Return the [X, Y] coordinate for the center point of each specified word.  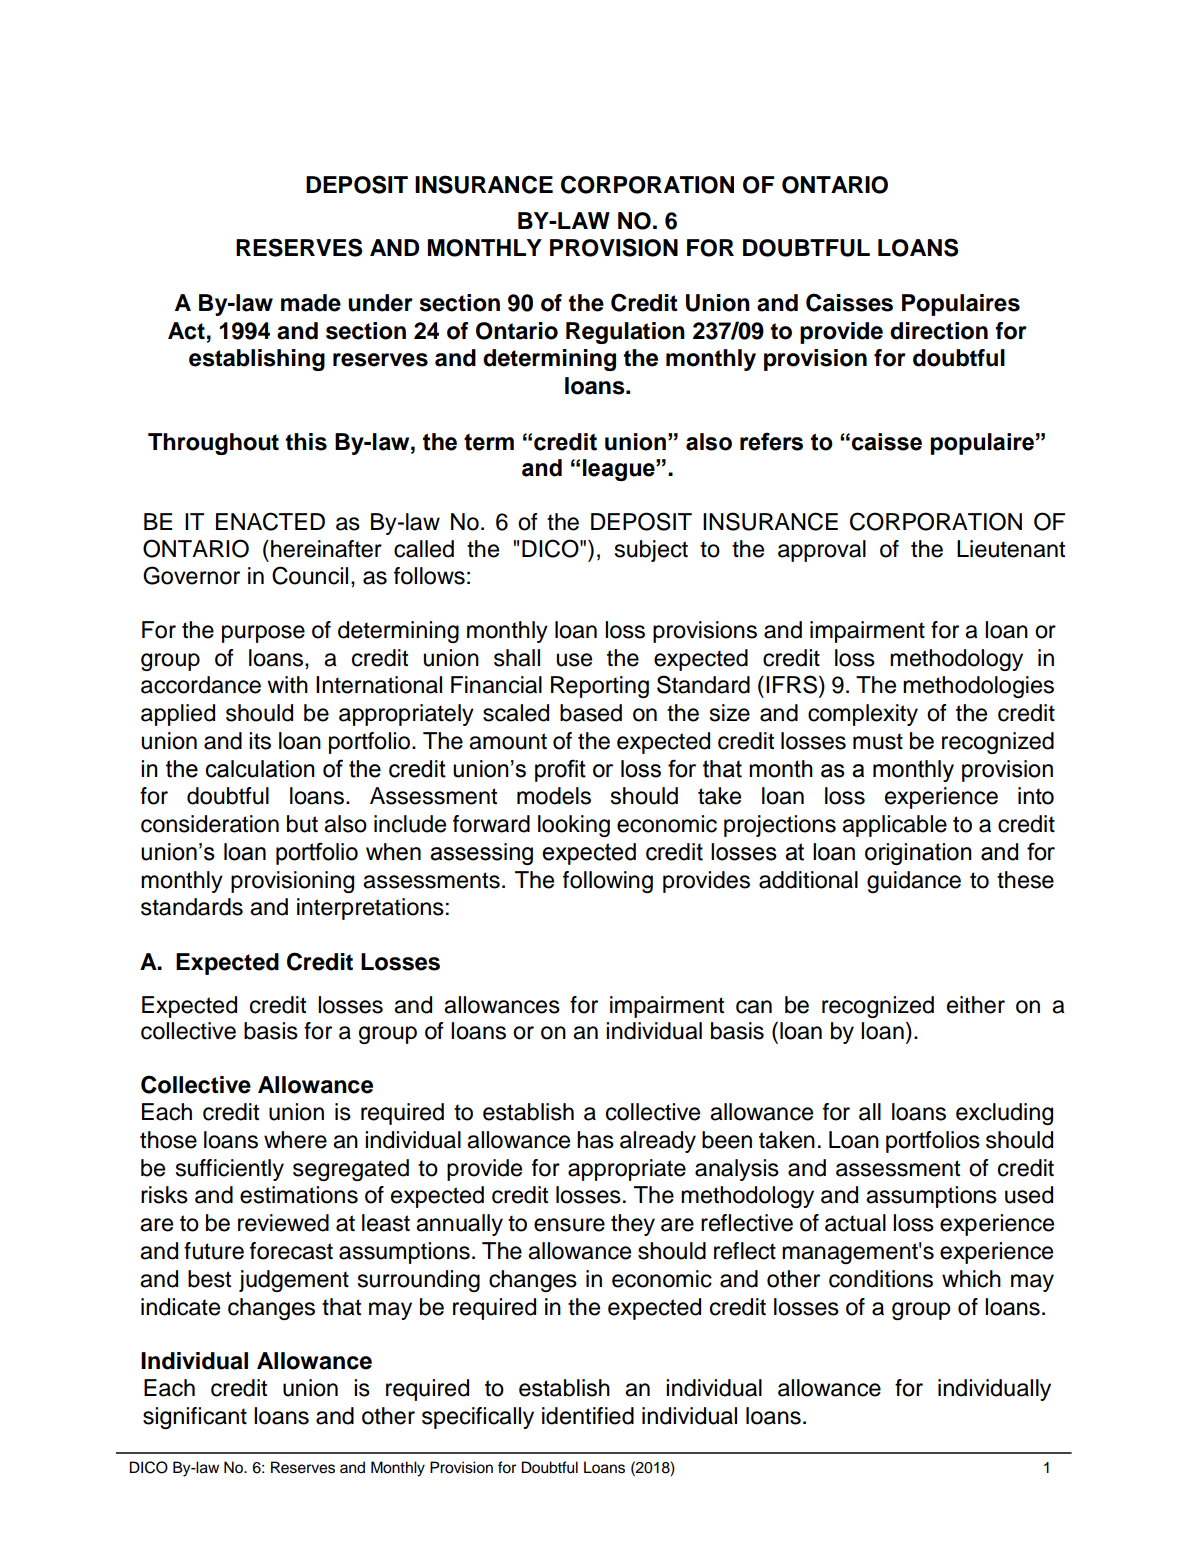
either [976, 1005]
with [287, 684]
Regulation [625, 333]
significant [195, 1418]
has [595, 1140]
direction [939, 331]
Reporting [600, 687]
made [311, 303]
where [295, 1140]
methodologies [978, 687]
